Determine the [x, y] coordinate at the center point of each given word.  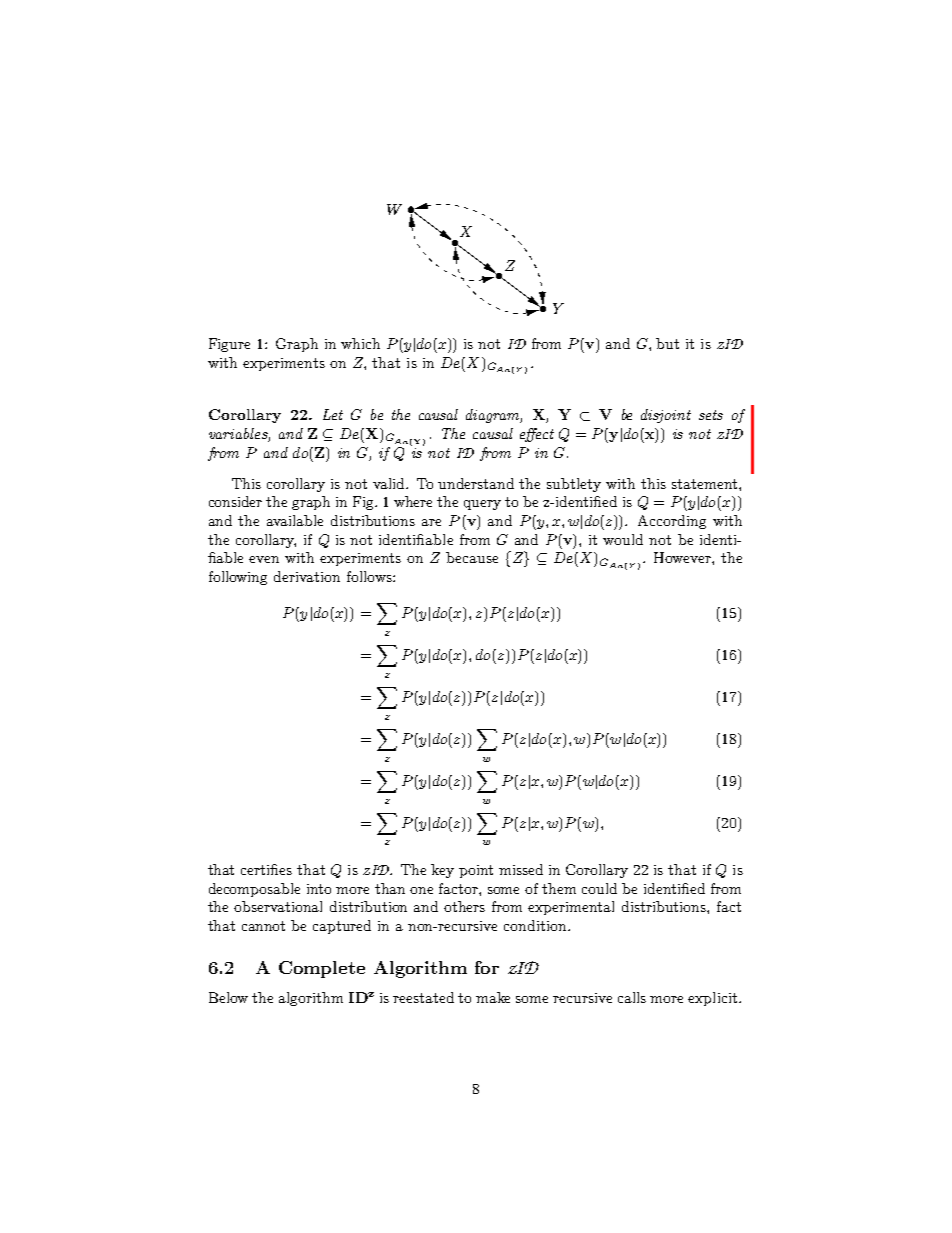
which [360, 343]
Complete [322, 969]
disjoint [666, 416]
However [683, 557]
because [472, 557]
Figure [229, 345]
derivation [307, 576]
